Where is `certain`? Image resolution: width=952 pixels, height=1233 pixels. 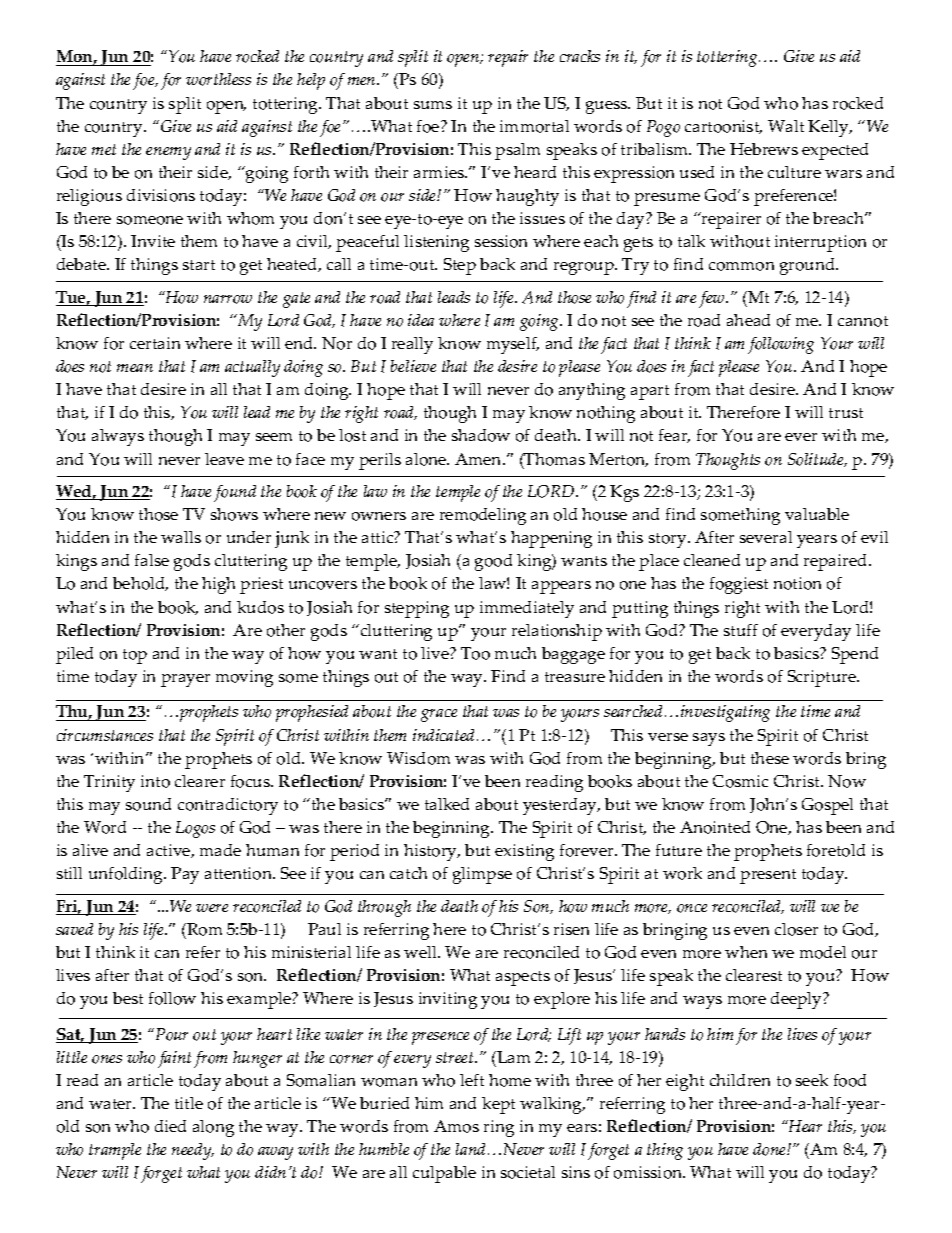
certain is located at coordinates (155, 343).
